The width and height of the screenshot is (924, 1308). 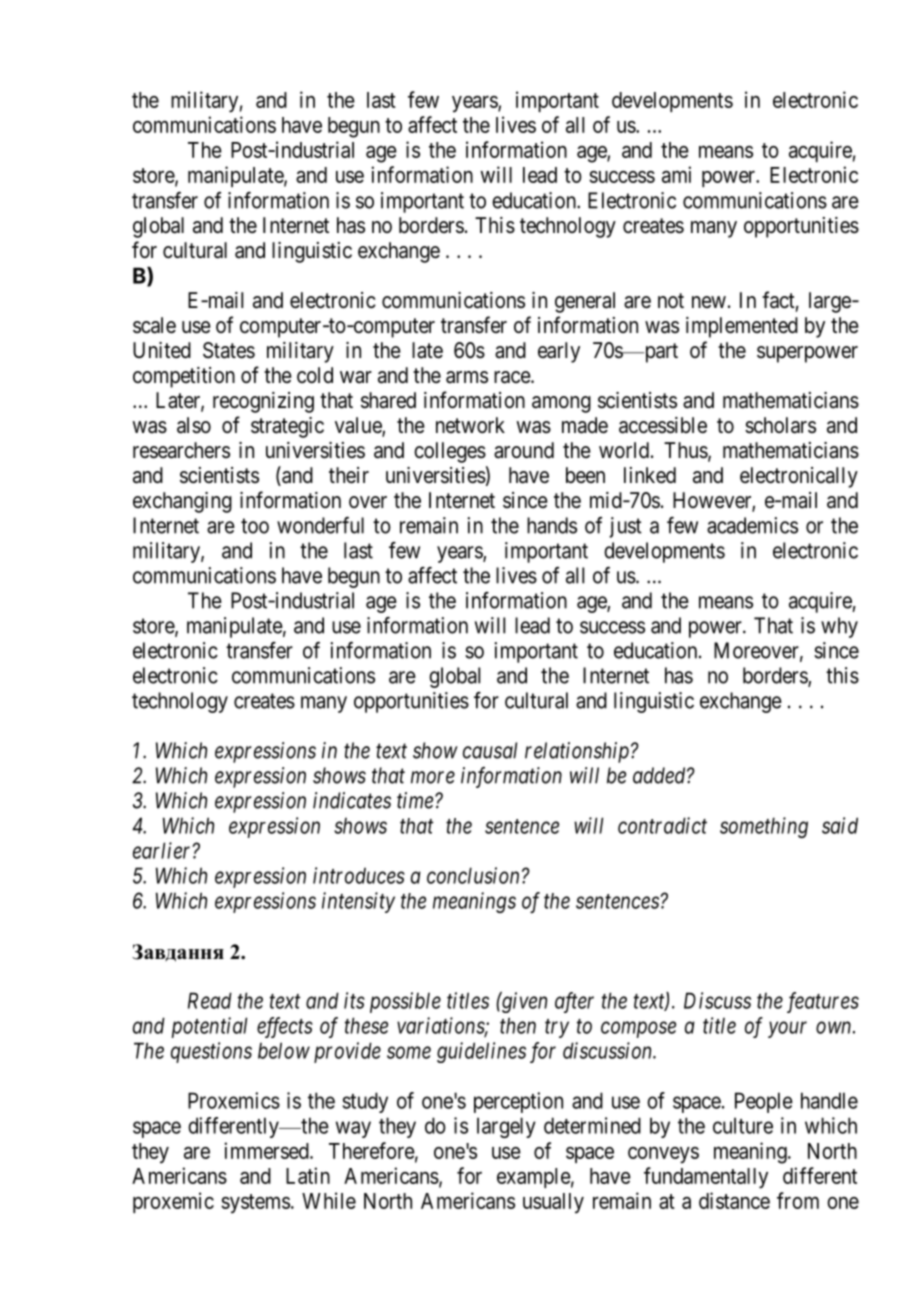 I want to click on why, so click(x=839, y=627).
